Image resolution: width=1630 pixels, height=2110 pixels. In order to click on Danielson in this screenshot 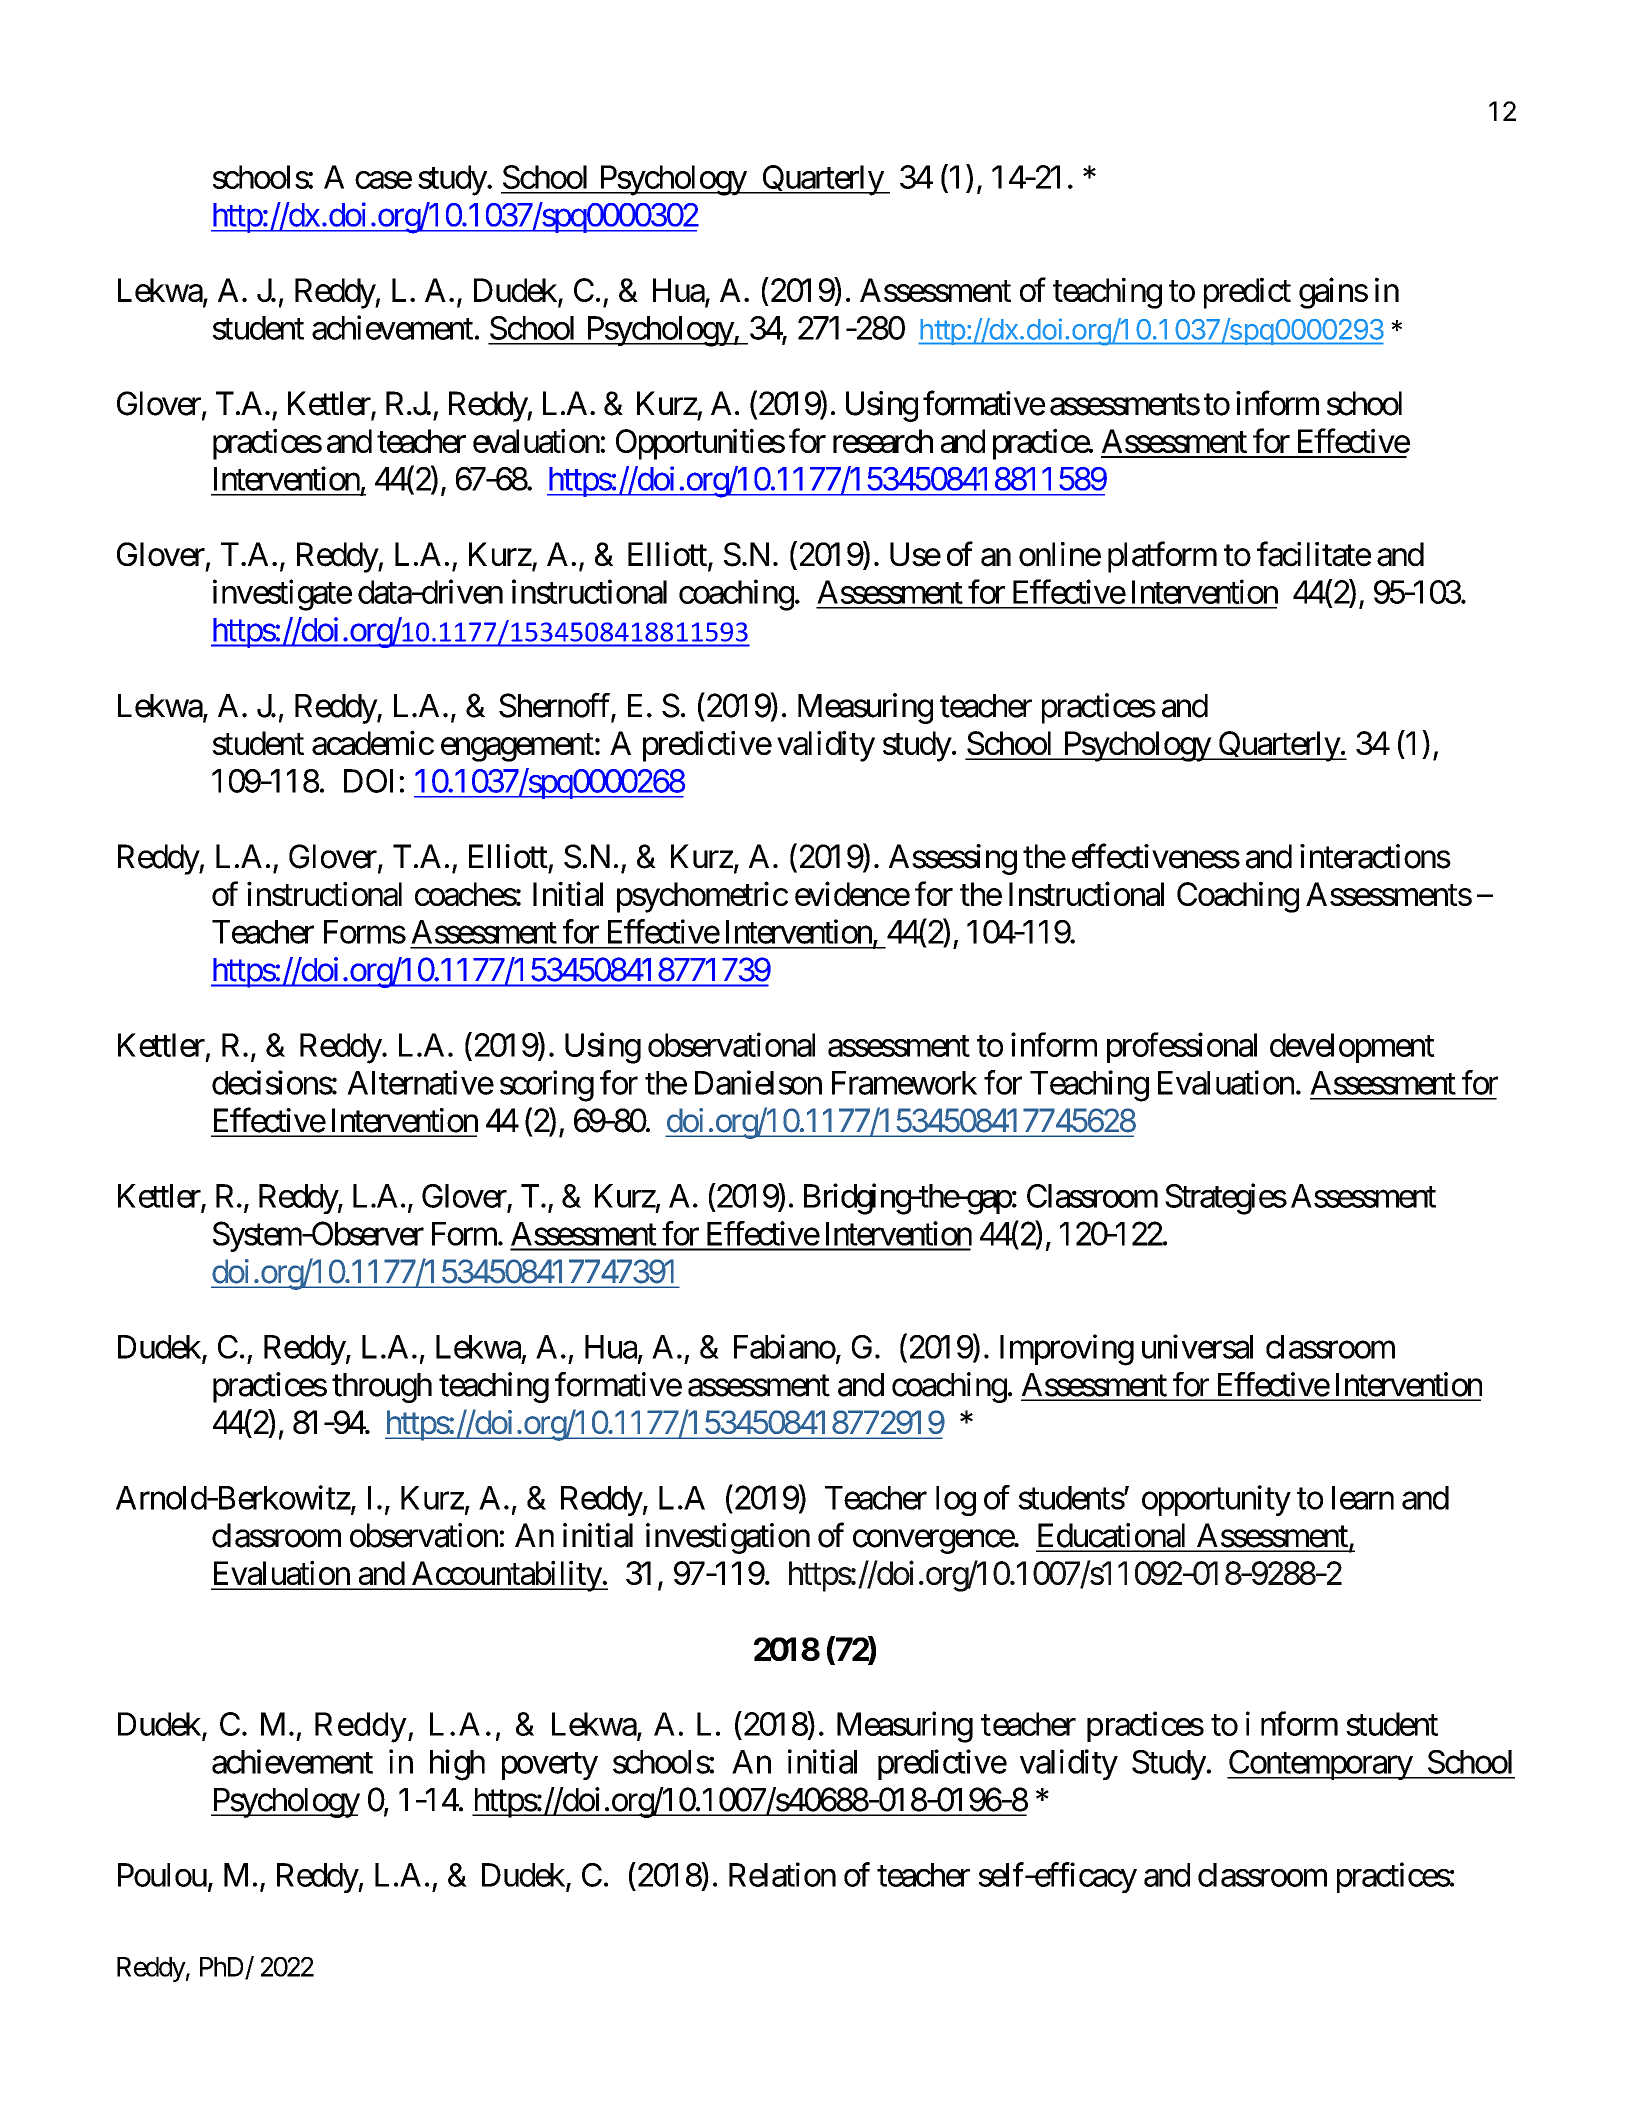, I will do `click(758, 1082)`.
